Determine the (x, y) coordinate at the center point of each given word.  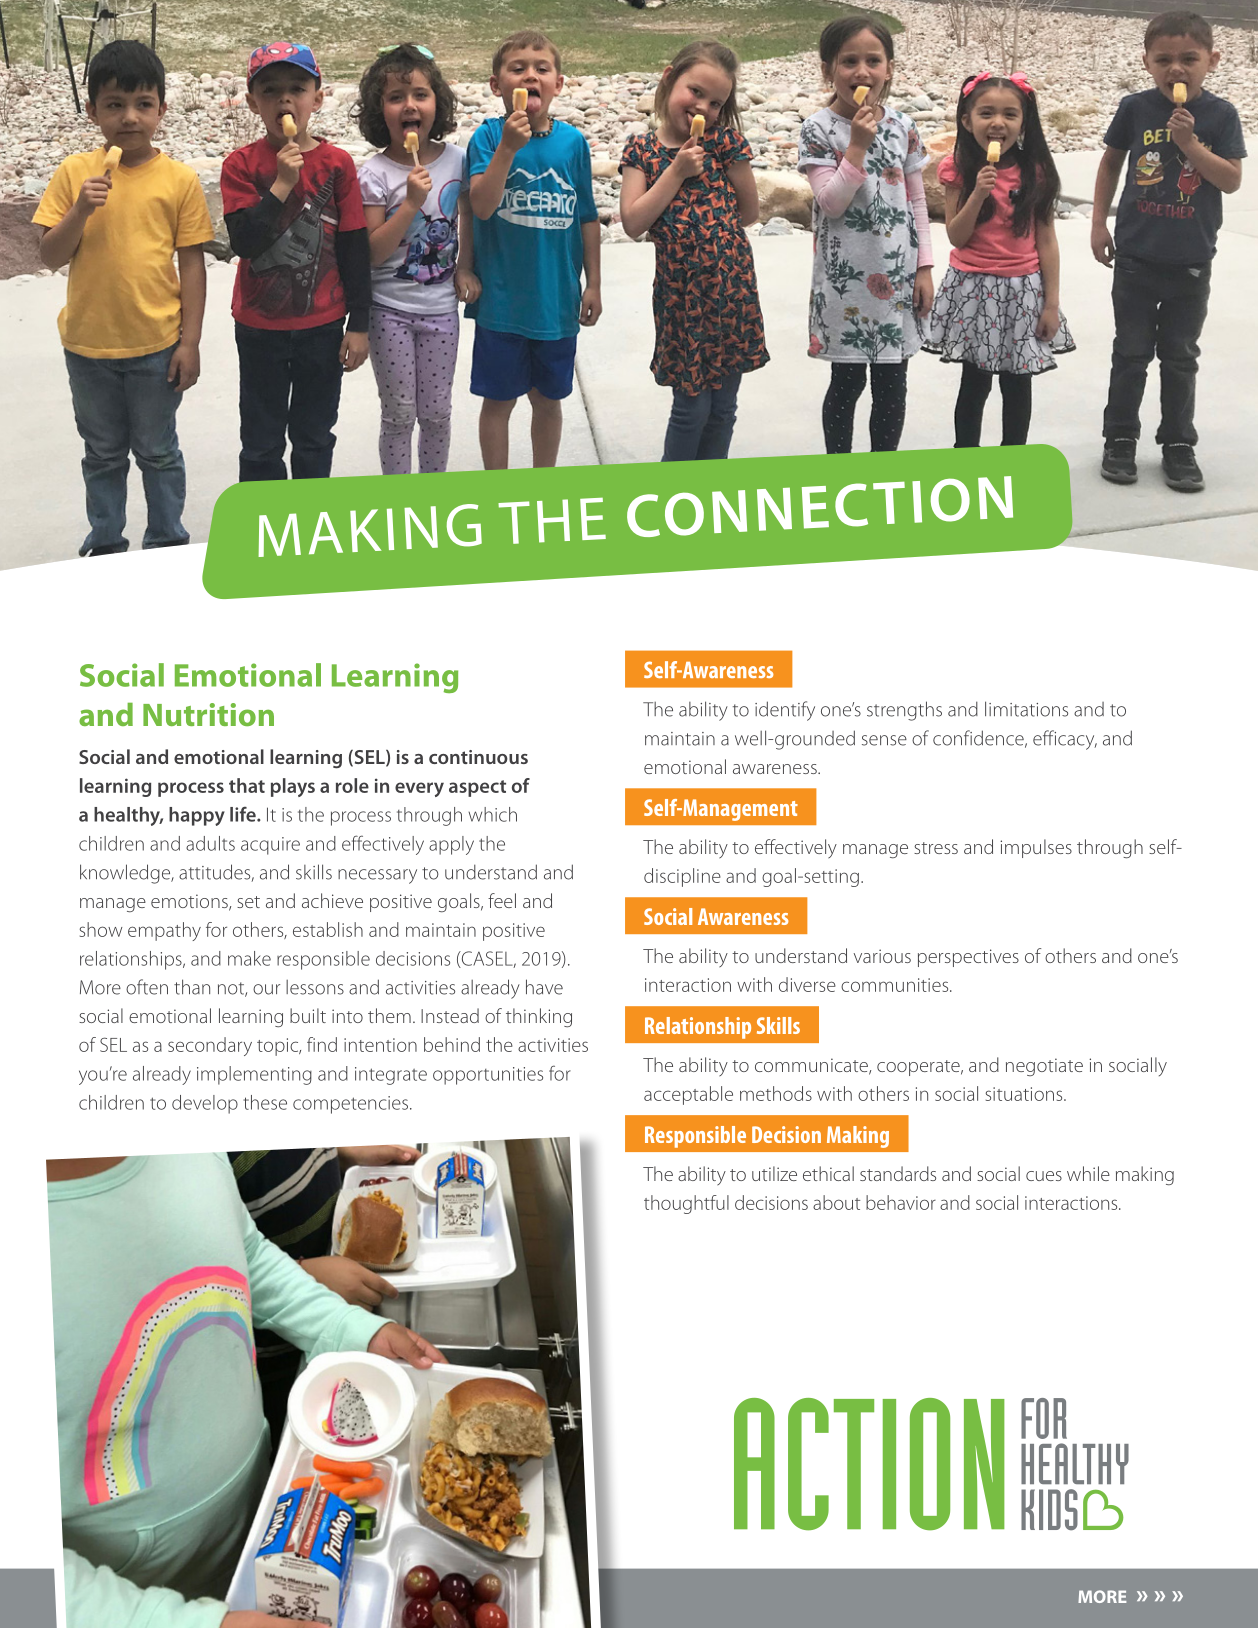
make (249, 958)
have (544, 987)
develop (205, 1104)
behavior (901, 1202)
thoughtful (686, 1204)
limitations (1026, 709)
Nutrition (208, 714)
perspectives (968, 958)
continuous (478, 757)
